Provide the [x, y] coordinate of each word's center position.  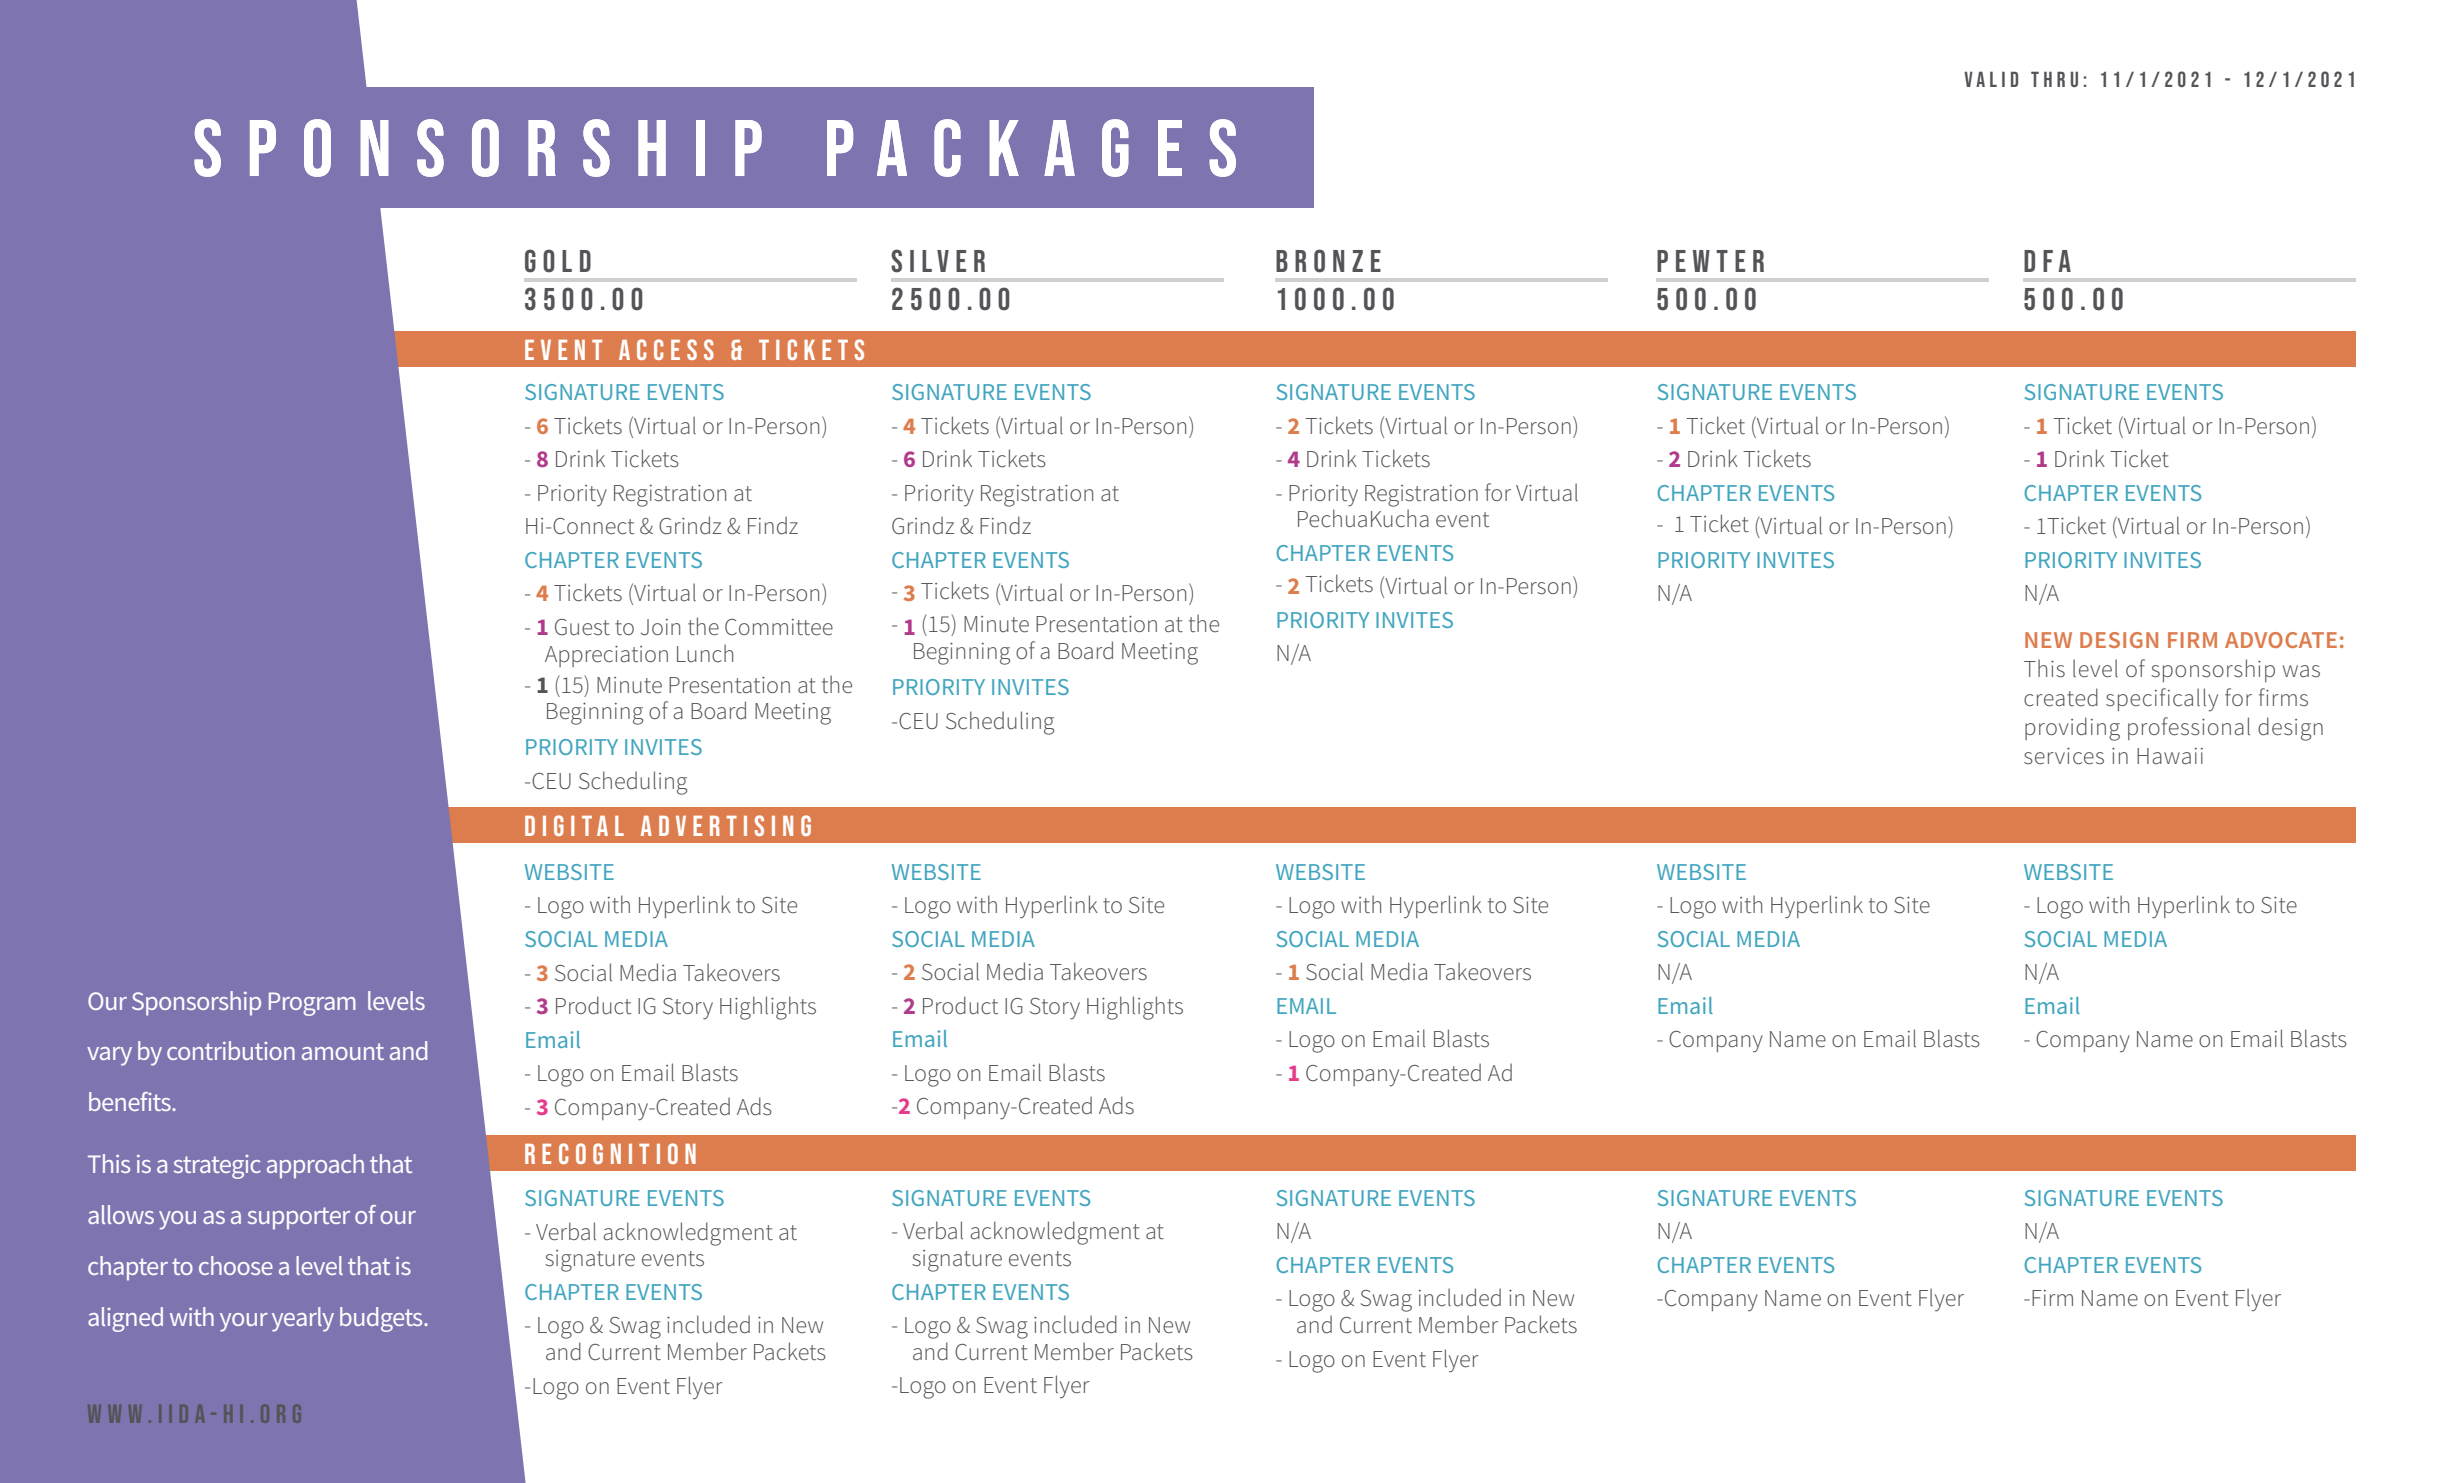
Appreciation [606, 656]
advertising [726, 825]
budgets [382, 1319]
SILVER [938, 261]
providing [2072, 729]
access [666, 349]
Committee [779, 627]
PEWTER [1710, 261]
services [2064, 756]
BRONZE [1328, 261]
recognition [610, 1153]
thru [2054, 79]
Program [312, 1004]
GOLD [558, 261]
